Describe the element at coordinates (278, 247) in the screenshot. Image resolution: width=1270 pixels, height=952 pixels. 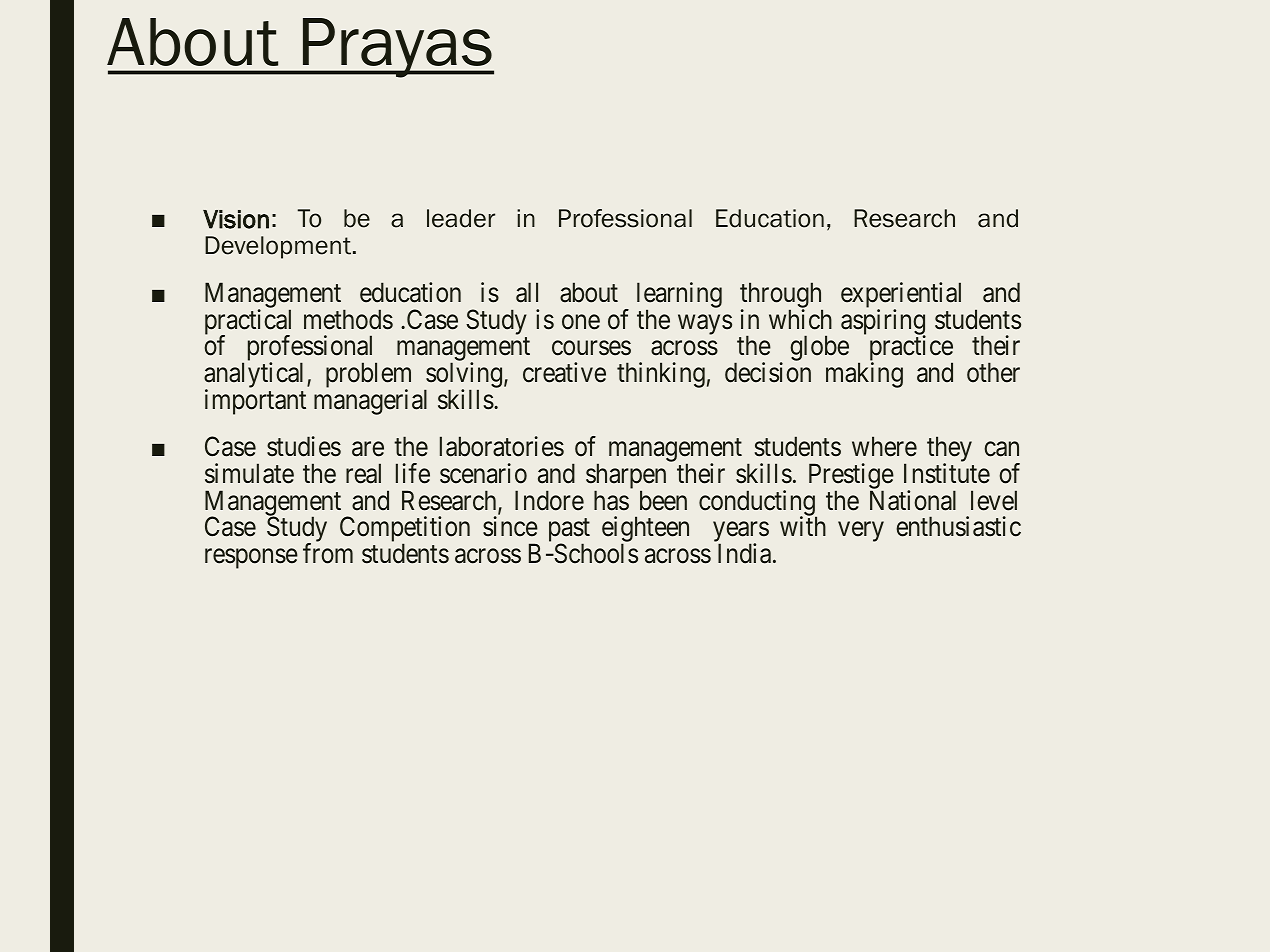
I see `Development` at that location.
